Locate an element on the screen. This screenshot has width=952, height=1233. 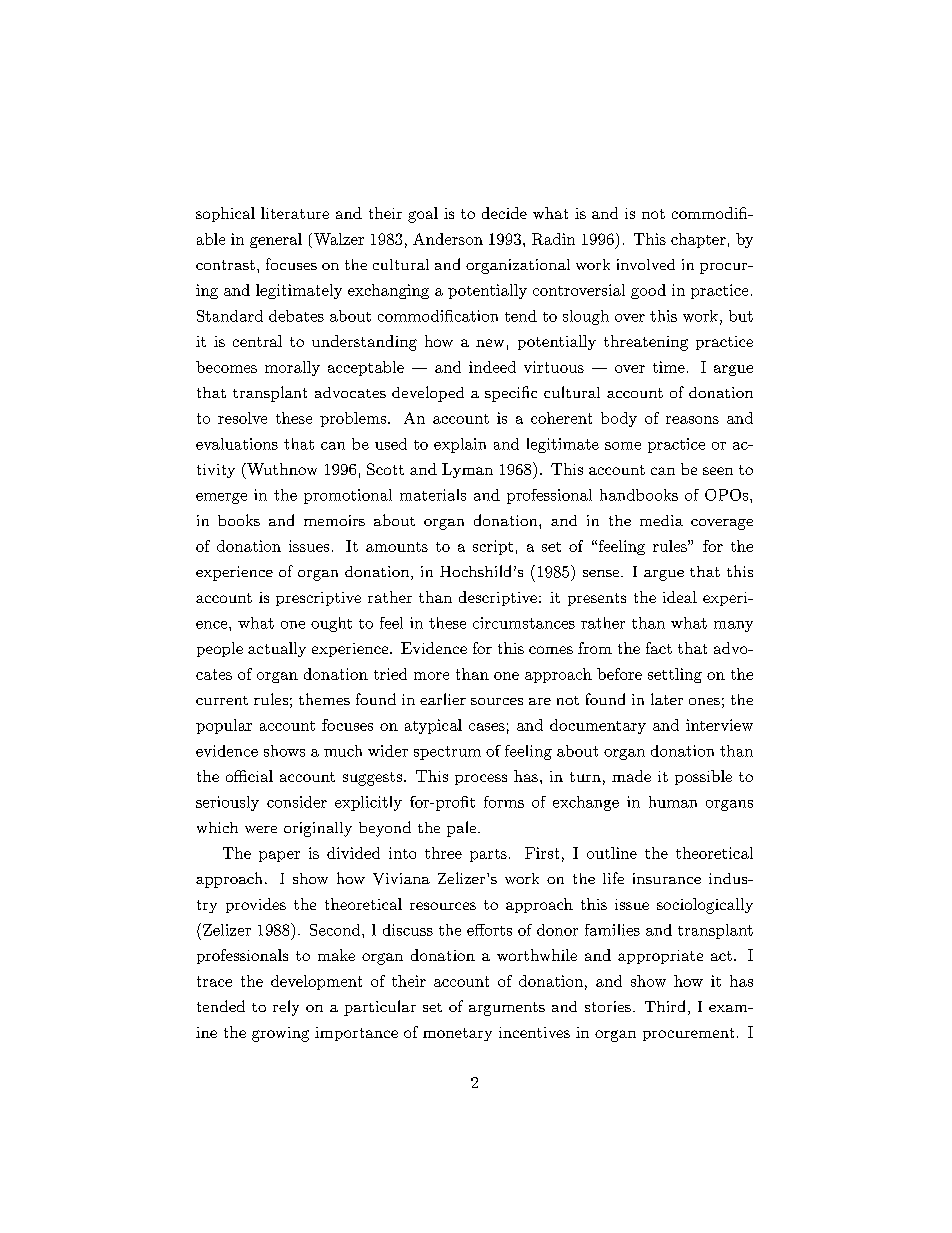
general is located at coordinates (276, 240).
